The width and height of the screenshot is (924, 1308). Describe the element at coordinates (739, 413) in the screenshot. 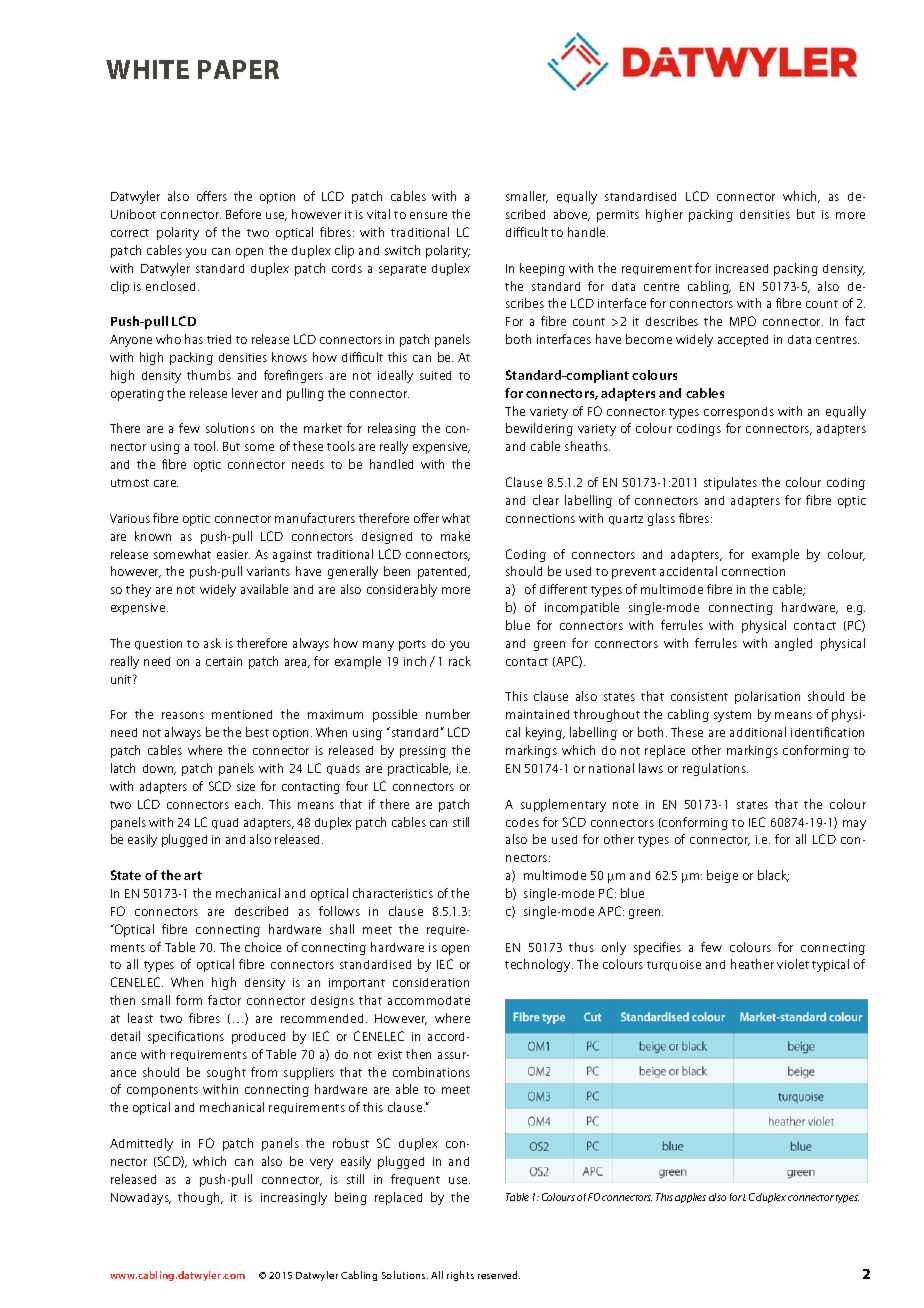

I see `corresponds` at that location.
